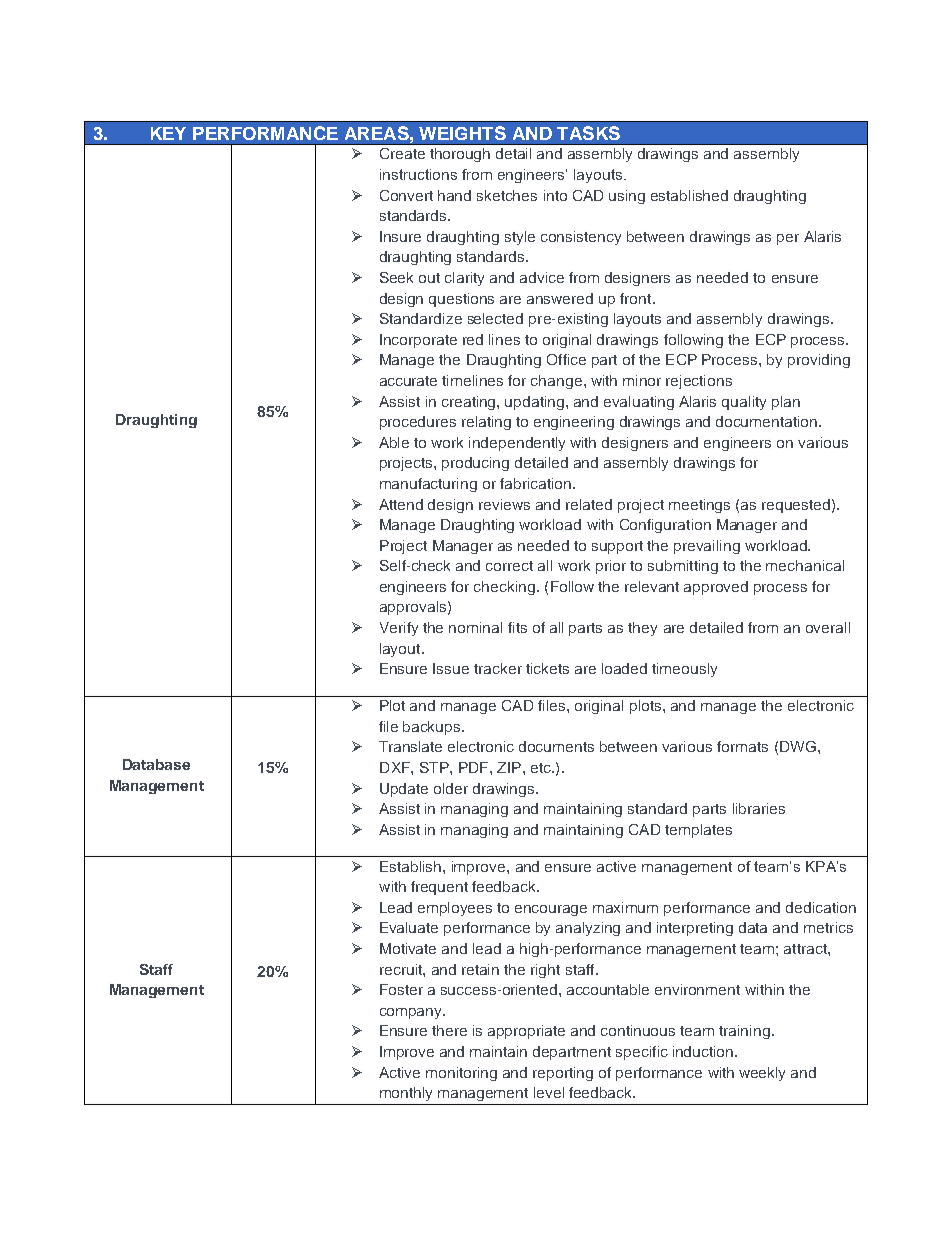  I want to click on older, so click(451, 788).
